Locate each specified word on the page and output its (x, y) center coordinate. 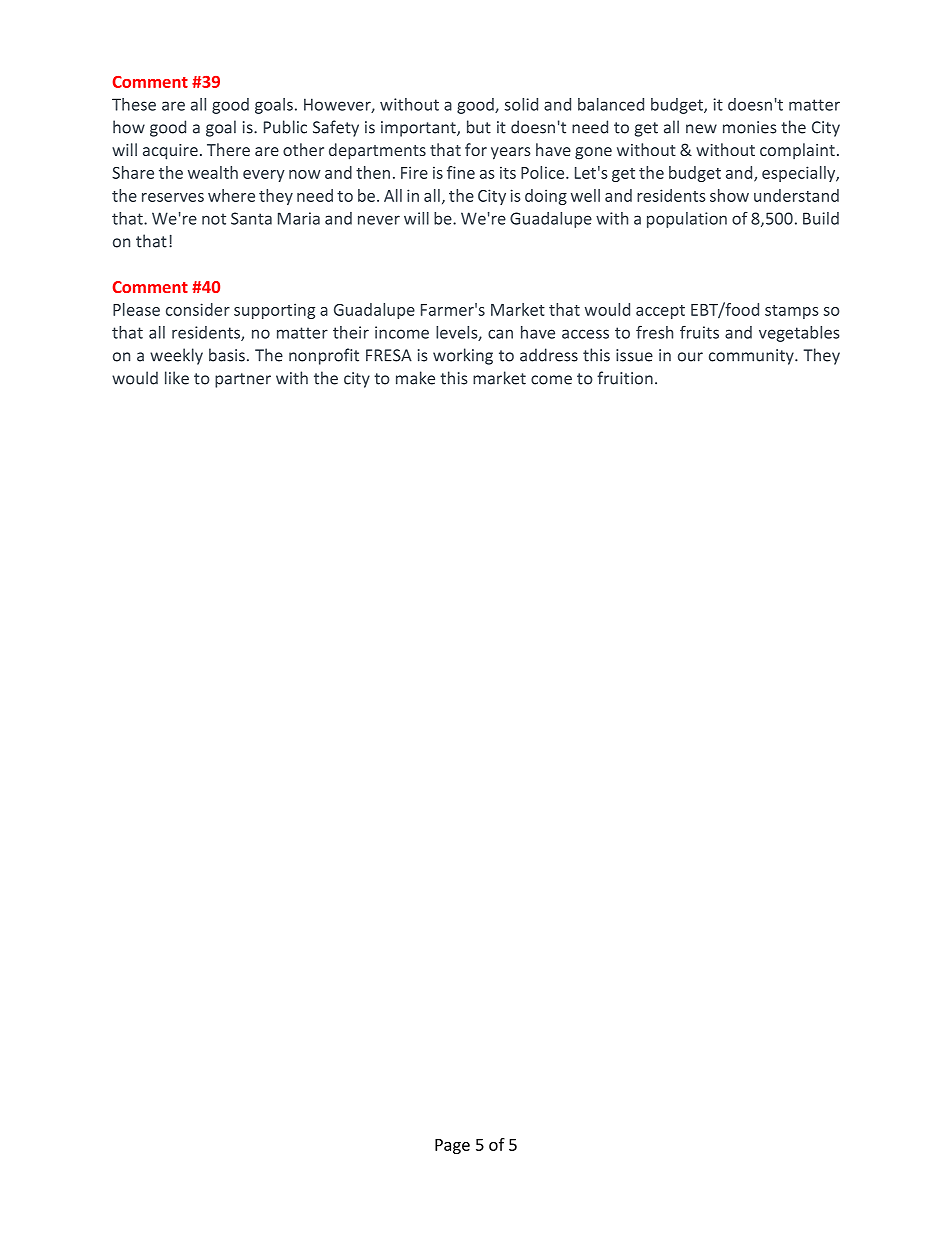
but (479, 127)
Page (452, 1146)
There (228, 149)
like (177, 378)
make (415, 378)
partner (243, 380)
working (463, 356)
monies (750, 127)
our (690, 357)
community (752, 357)
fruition (625, 378)
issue (634, 355)
